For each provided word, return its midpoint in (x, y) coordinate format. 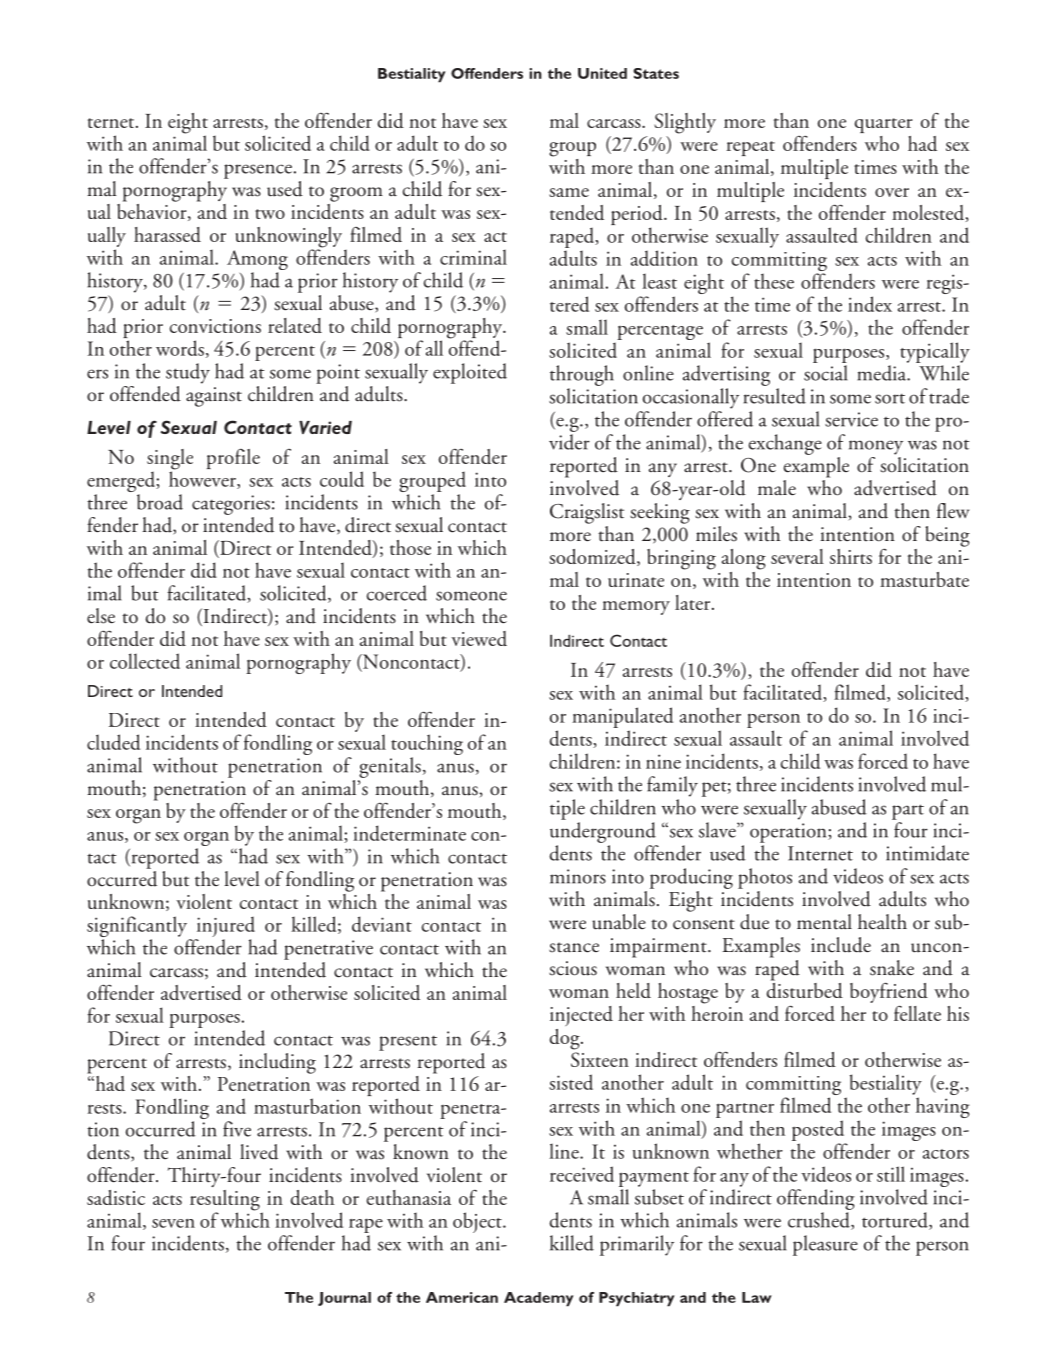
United (602, 73)
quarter (883, 125)
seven (173, 1223)
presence (258, 171)
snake (892, 968)
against (214, 397)
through (582, 375)
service (851, 419)
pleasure (825, 1245)
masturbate (924, 579)
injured (224, 928)
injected (581, 1016)
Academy (538, 1299)
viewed (479, 638)
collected (145, 661)
